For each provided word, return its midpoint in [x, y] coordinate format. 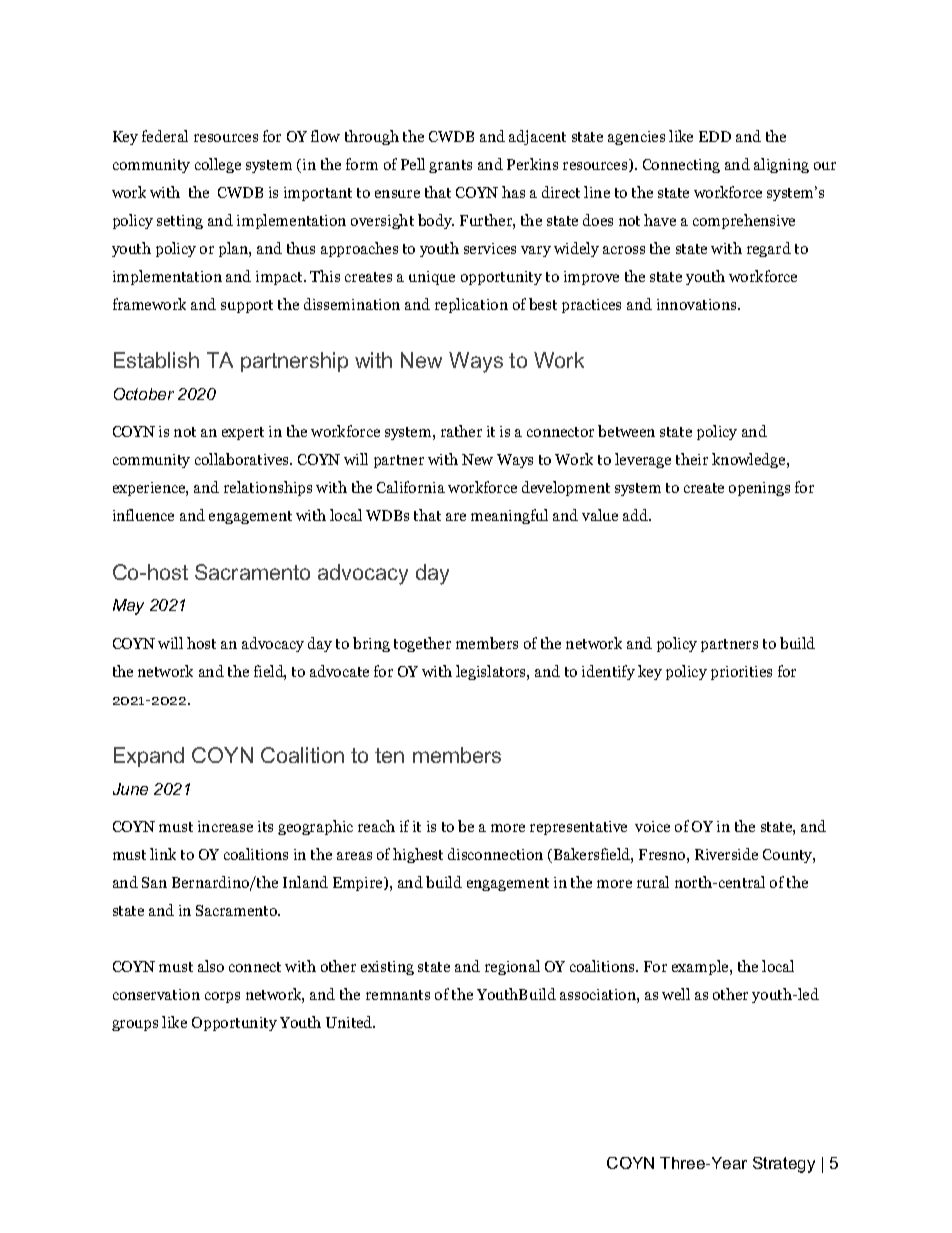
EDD [715, 136]
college [218, 165]
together [422, 644]
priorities [741, 673]
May [128, 607]
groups [135, 1025]
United [350, 1022]
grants [450, 166]
